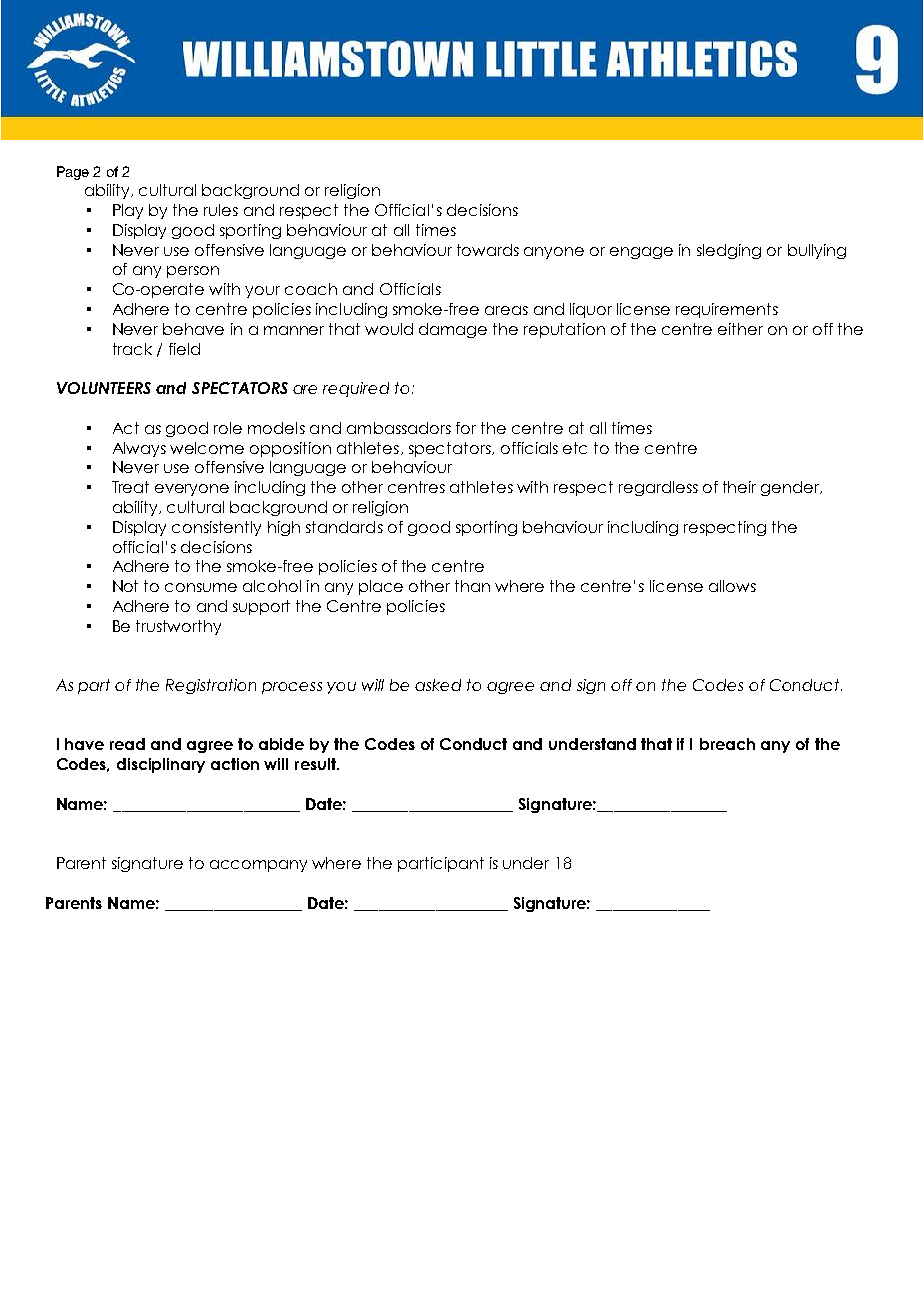 The height and width of the document is (1307, 924). What do you see at coordinates (732, 586) in the document?
I see `allows` at bounding box center [732, 586].
